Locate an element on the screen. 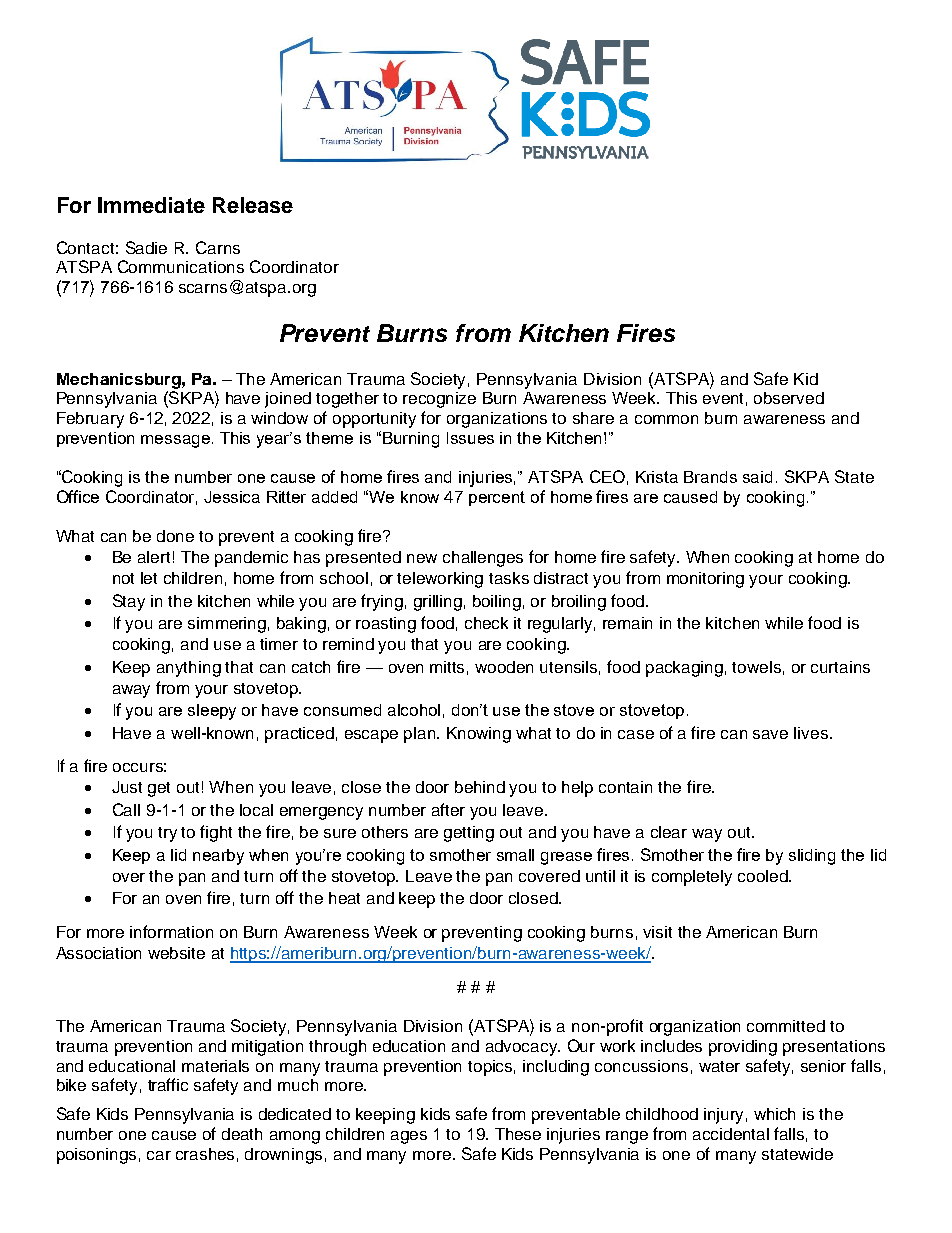  observed is located at coordinates (789, 398).
